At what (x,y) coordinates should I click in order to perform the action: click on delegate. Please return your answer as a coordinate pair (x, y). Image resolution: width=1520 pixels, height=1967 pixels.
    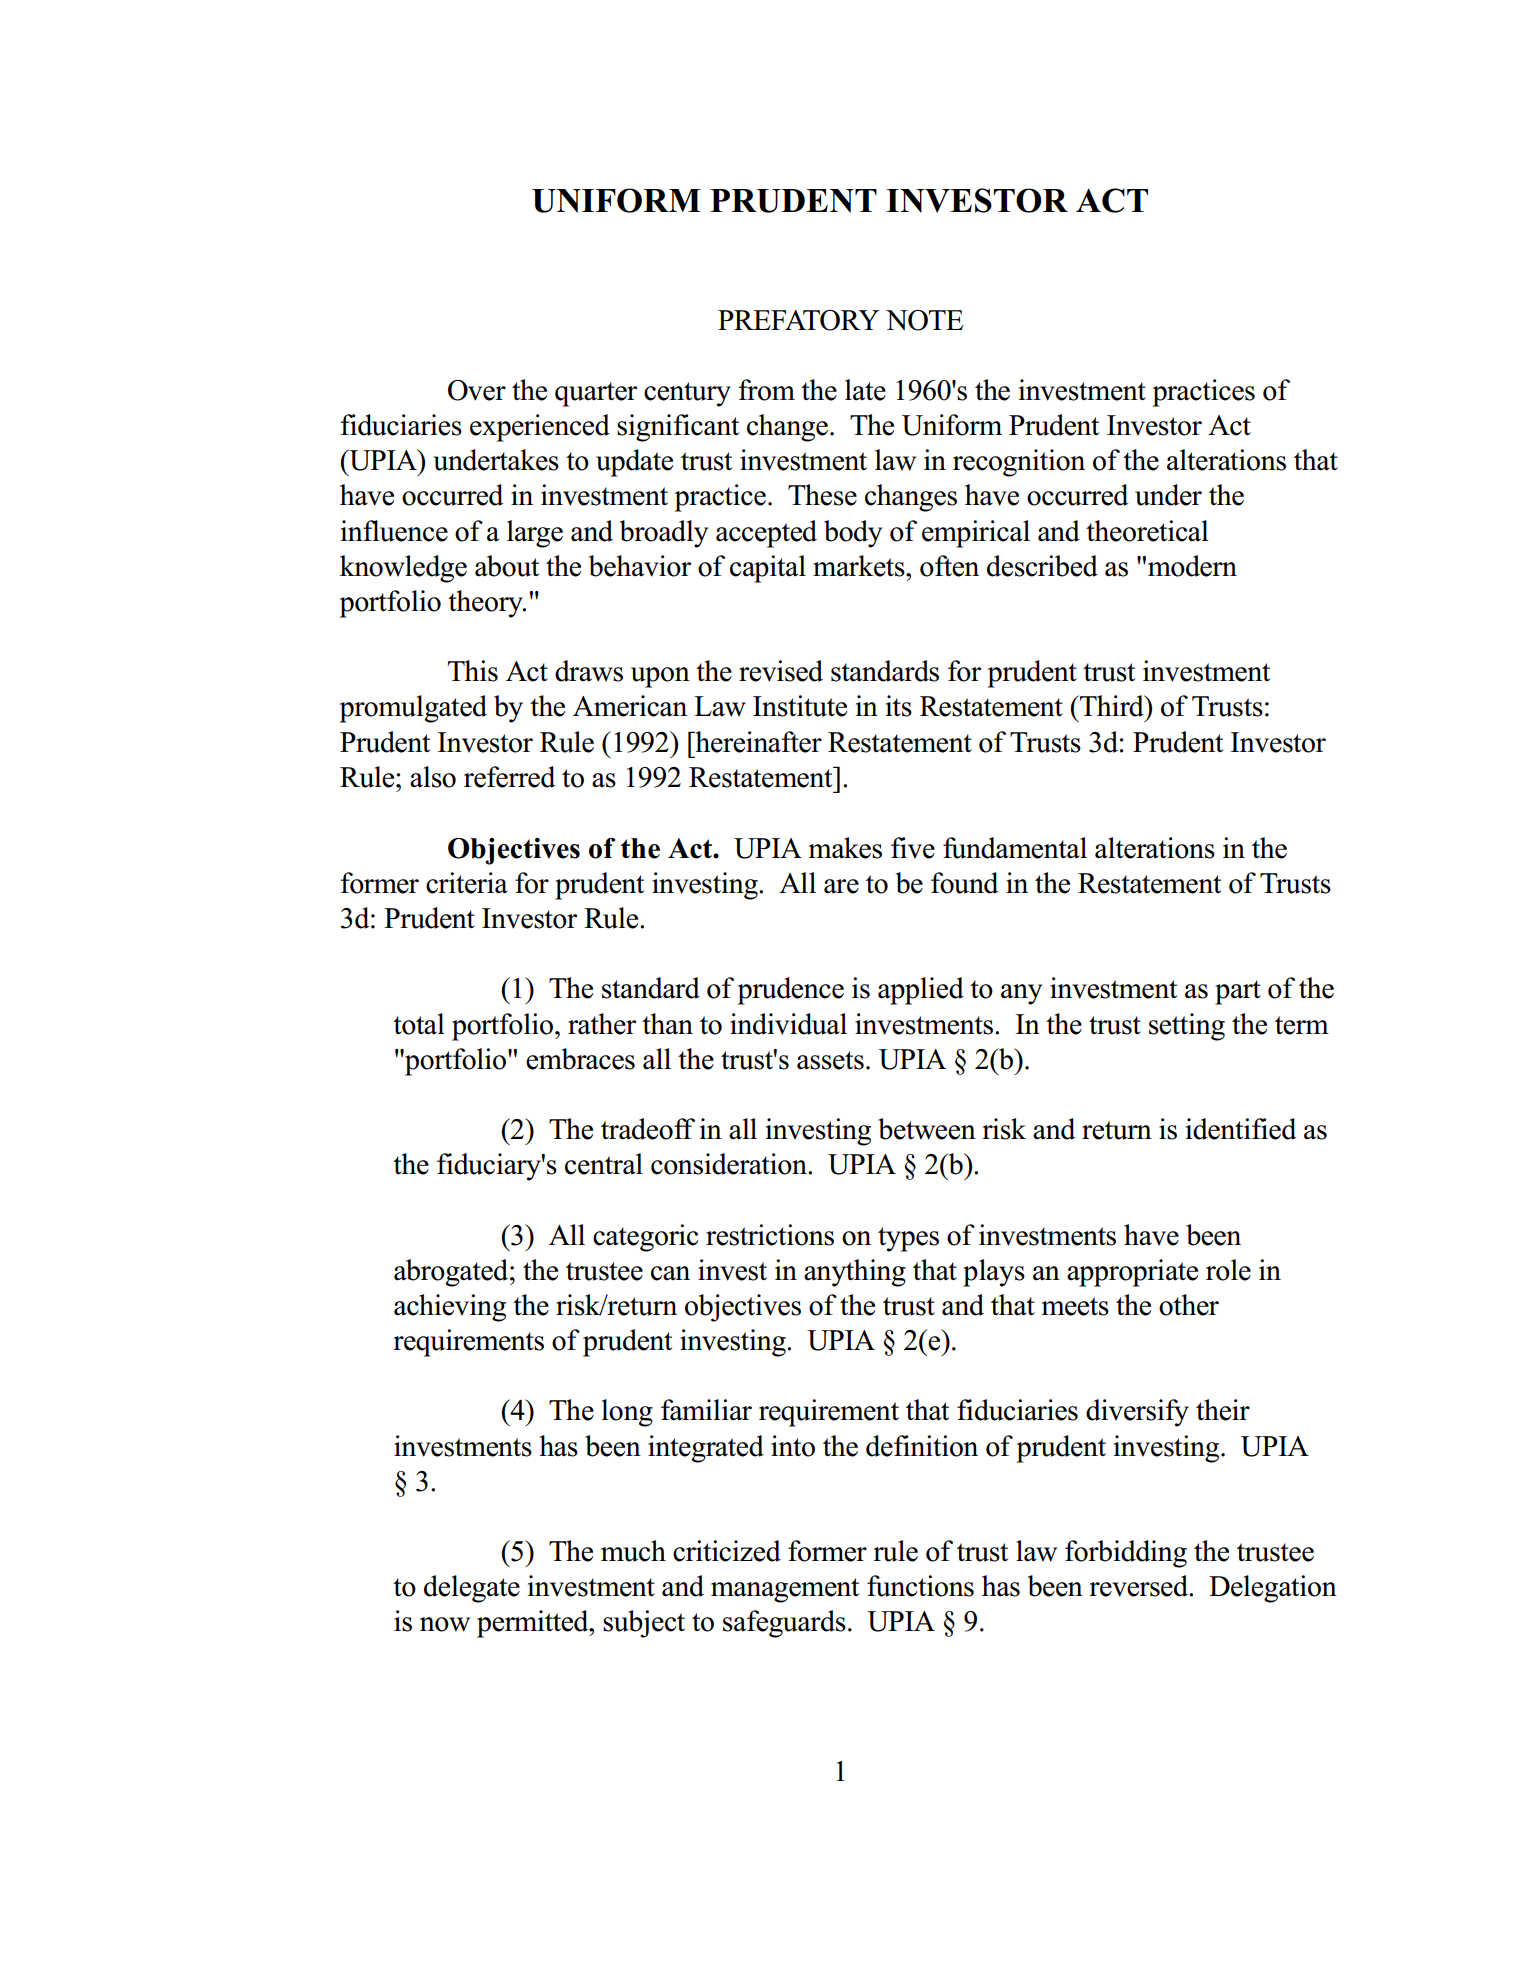
    Looking at the image, I should click on (472, 1589).
